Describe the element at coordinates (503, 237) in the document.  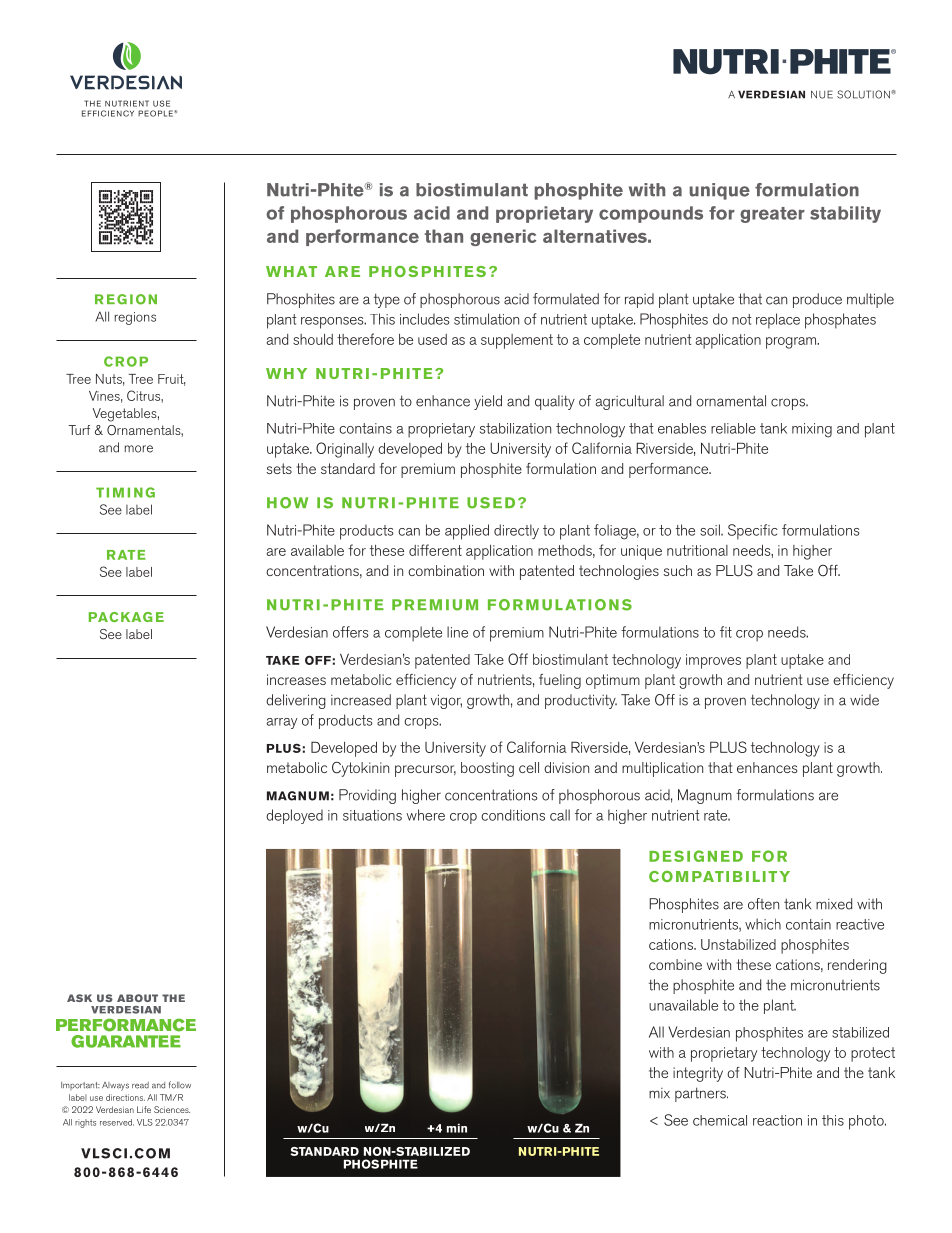
I see `generic` at that location.
